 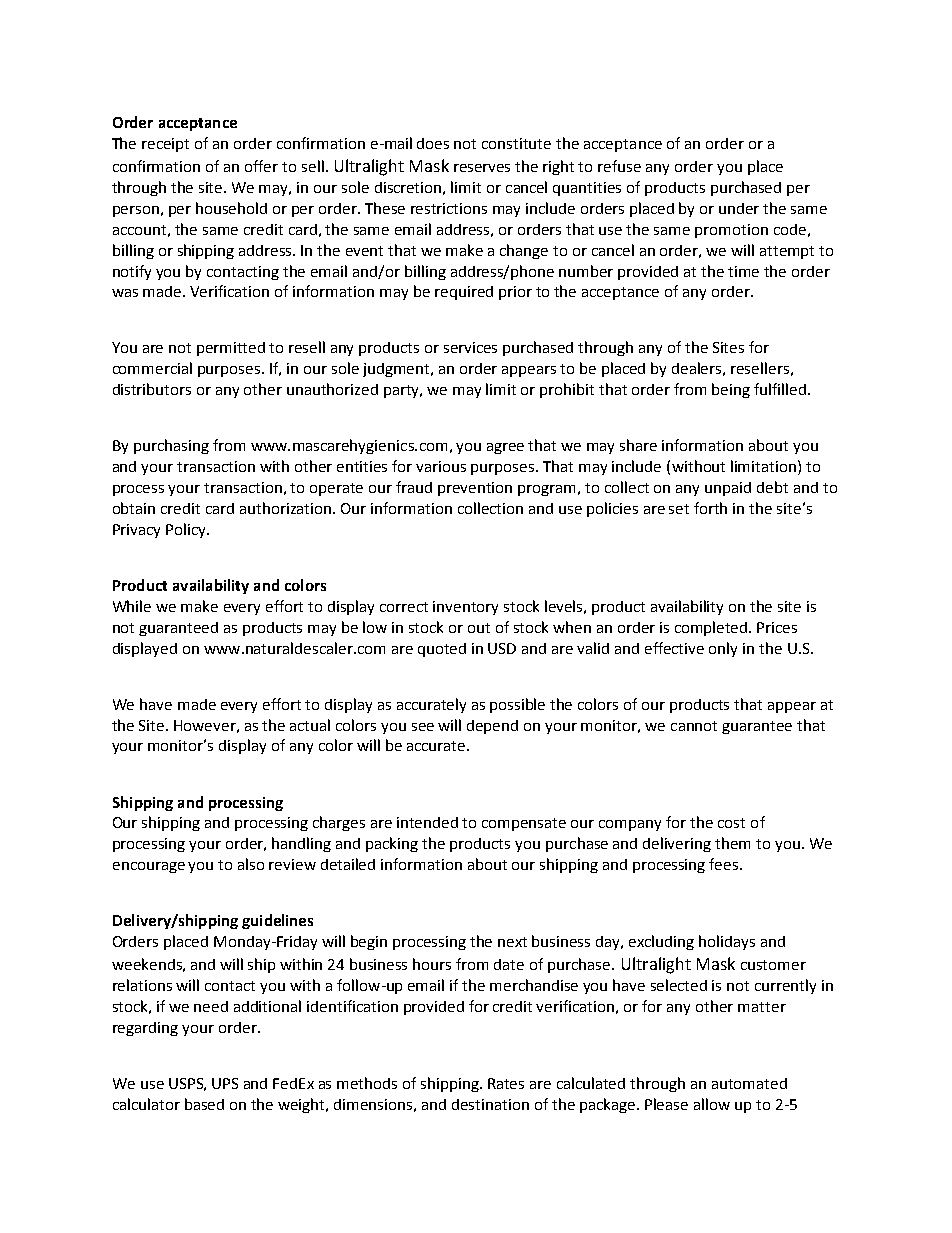 I want to click on purchasing, so click(x=171, y=446).
